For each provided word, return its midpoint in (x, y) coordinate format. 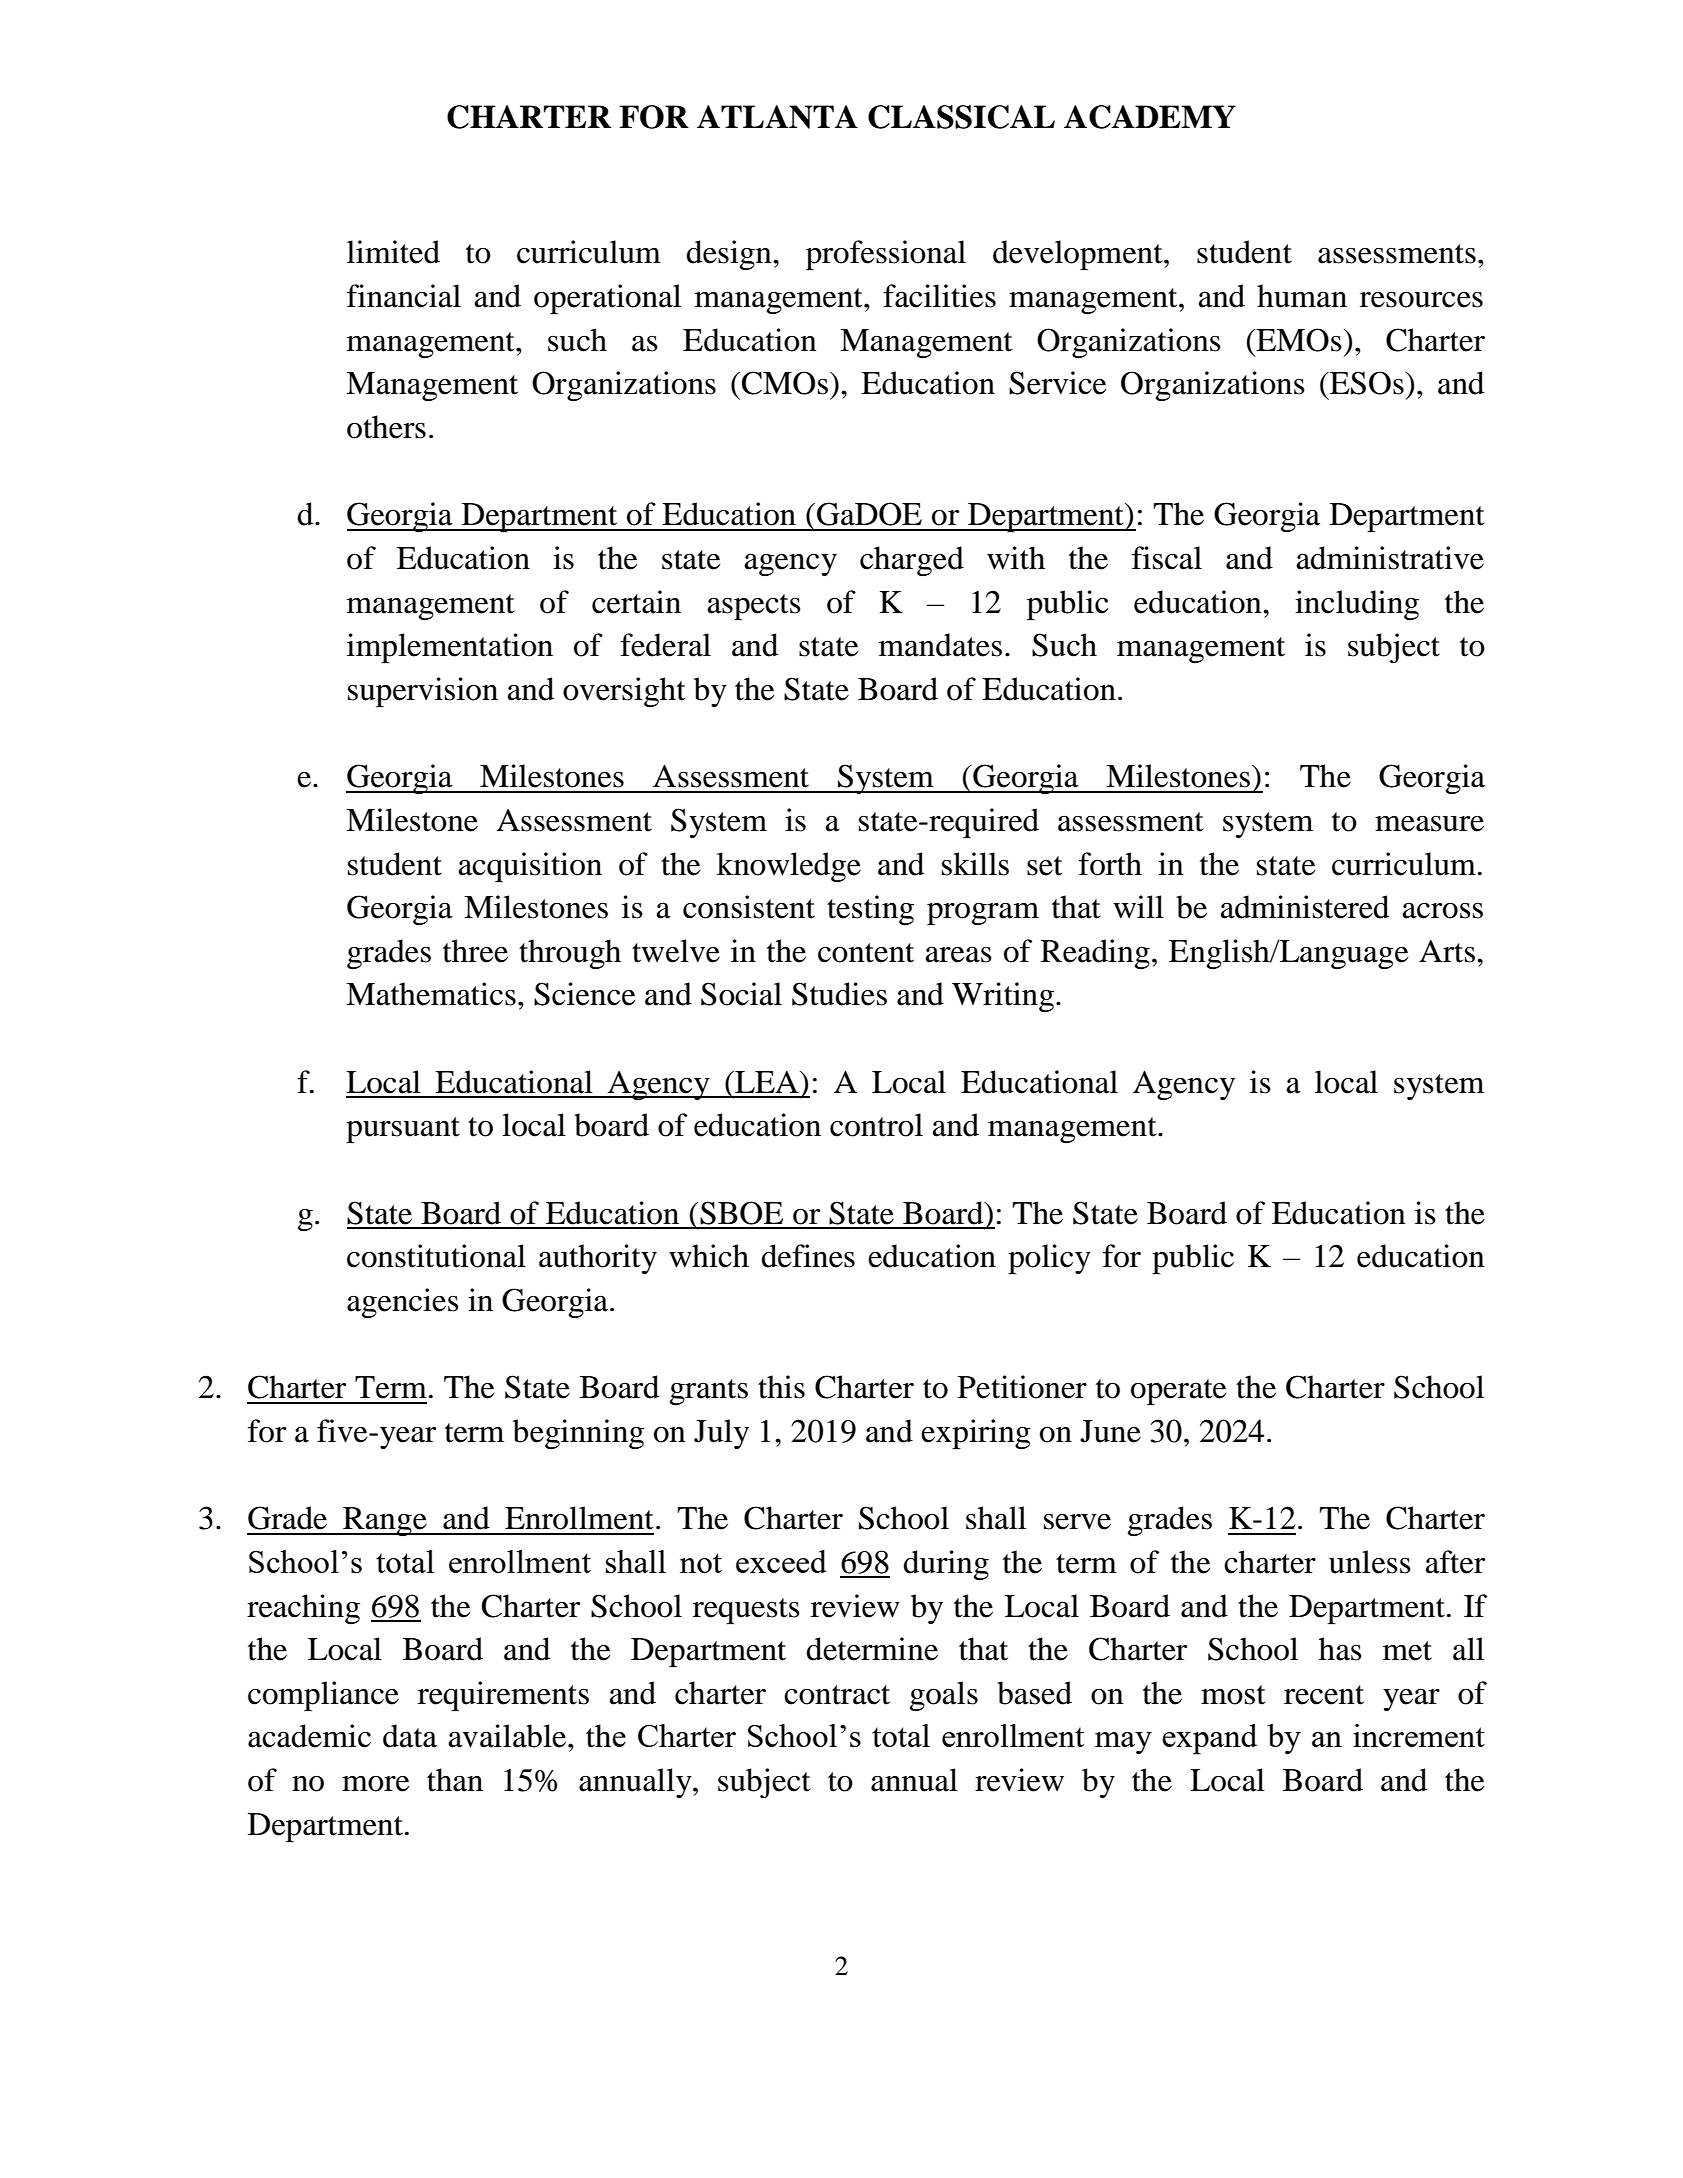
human (1302, 296)
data (410, 1736)
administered (1304, 907)
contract (837, 1695)
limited (393, 252)
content (866, 953)
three (475, 951)
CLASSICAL (961, 117)
